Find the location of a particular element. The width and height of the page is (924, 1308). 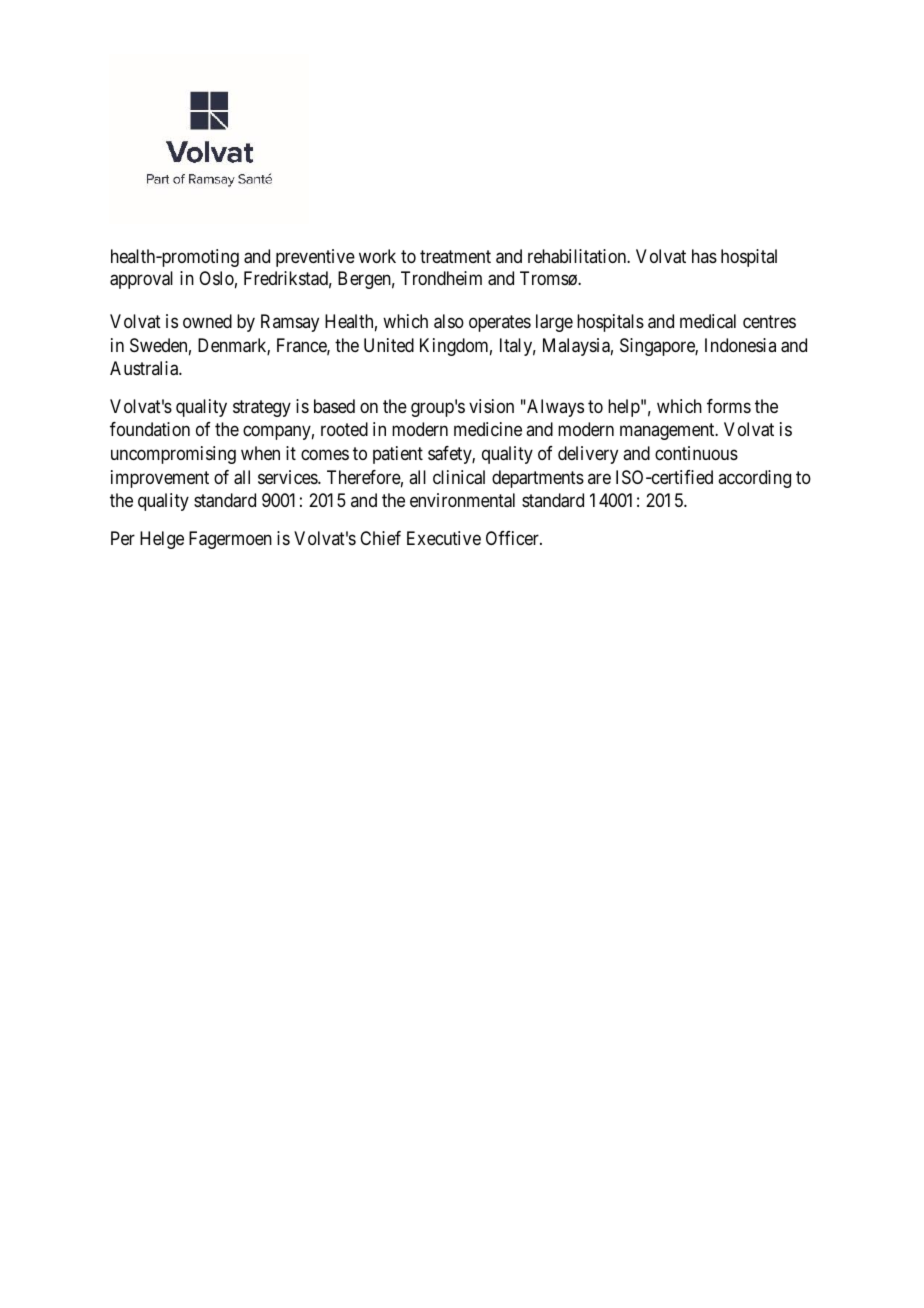

Officer is located at coordinates (513, 538).
